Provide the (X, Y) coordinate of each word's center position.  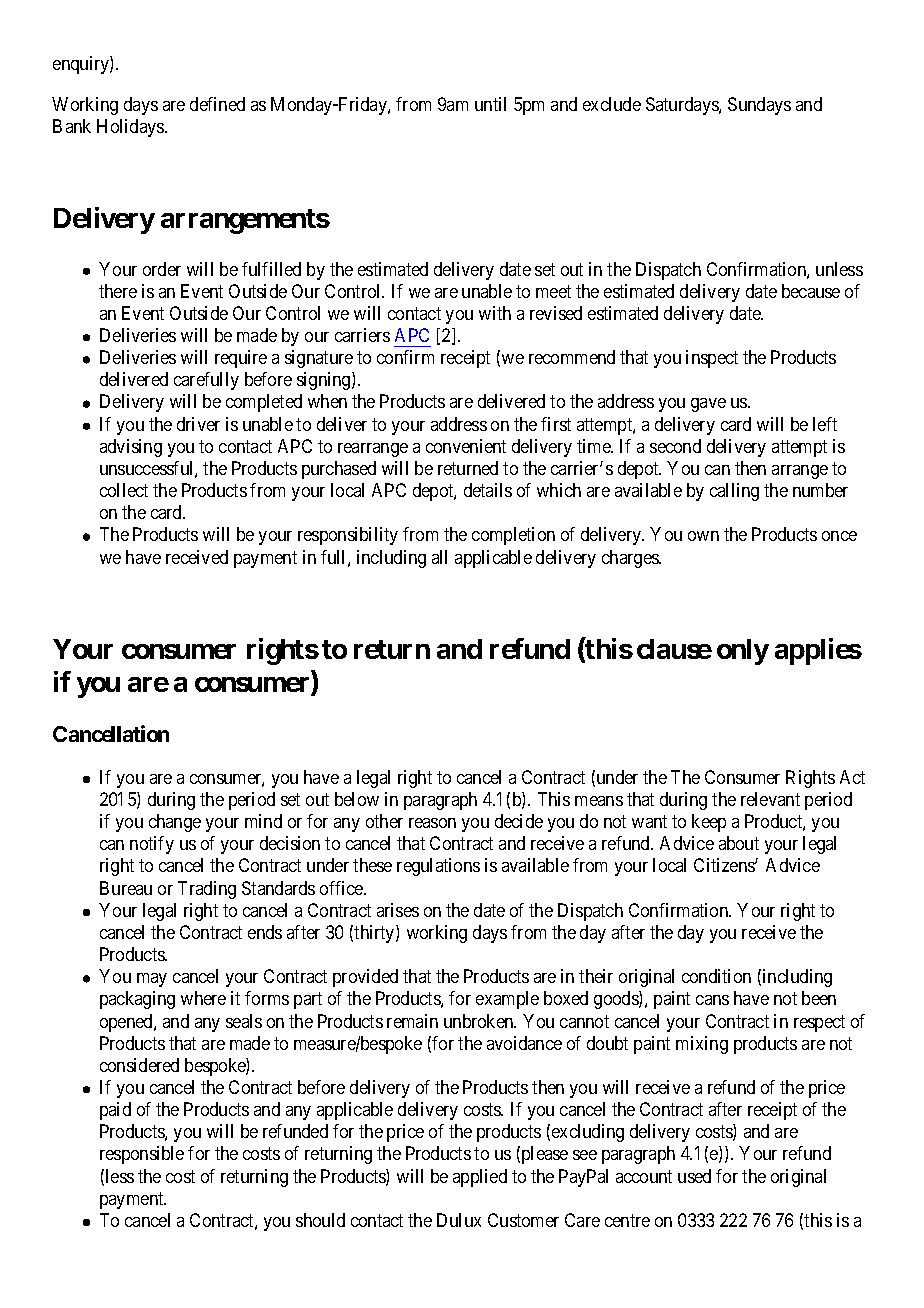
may (152, 980)
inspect (712, 359)
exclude (612, 104)
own (703, 536)
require (241, 359)
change (175, 823)
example (507, 1000)
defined (217, 104)
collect (124, 490)
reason (432, 823)
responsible (142, 1155)
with (495, 313)
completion (513, 536)
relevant (770, 799)
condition (716, 976)
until (490, 104)
